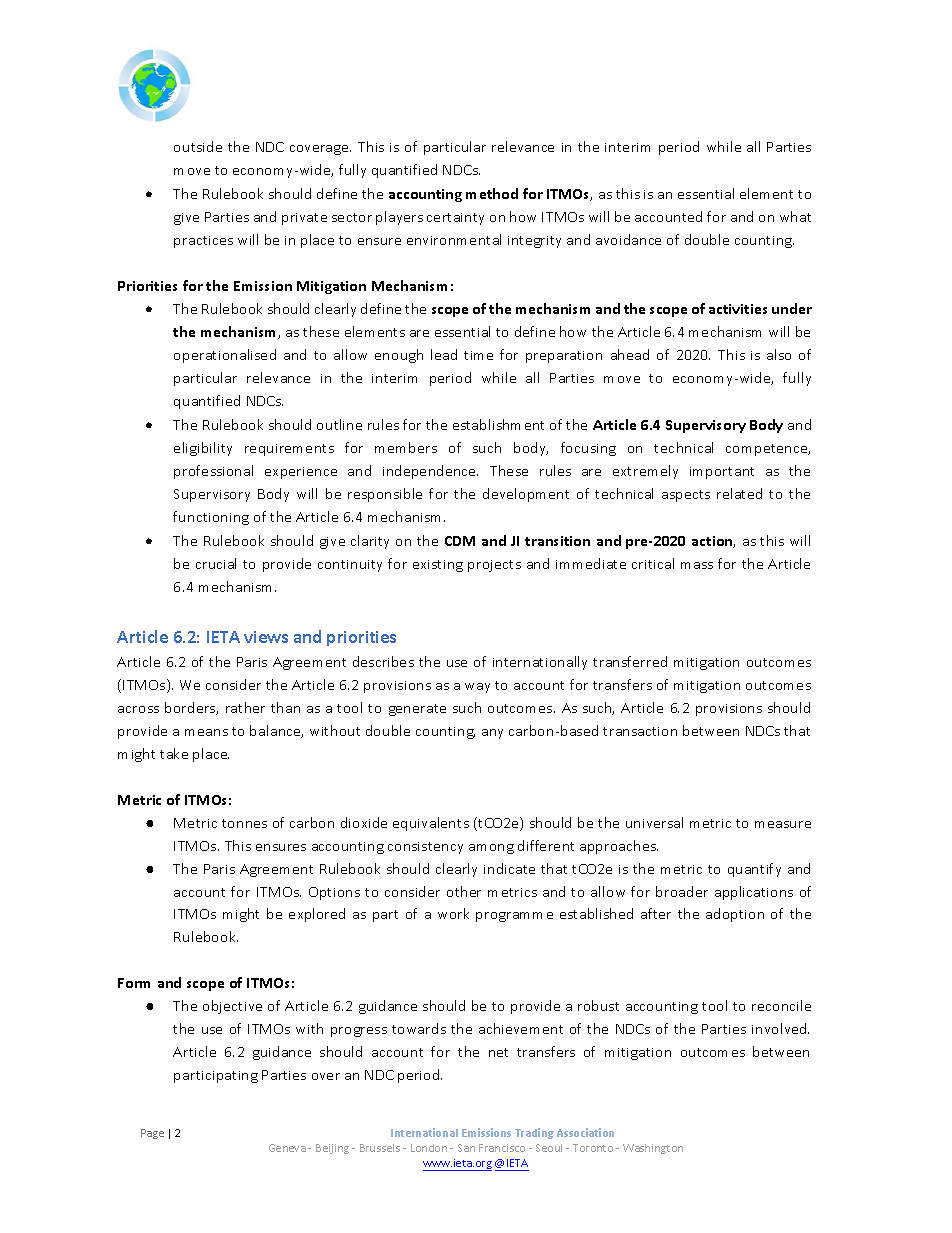  Describe the element at coordinates (453, 913) in the page. I see `work` at that location.
